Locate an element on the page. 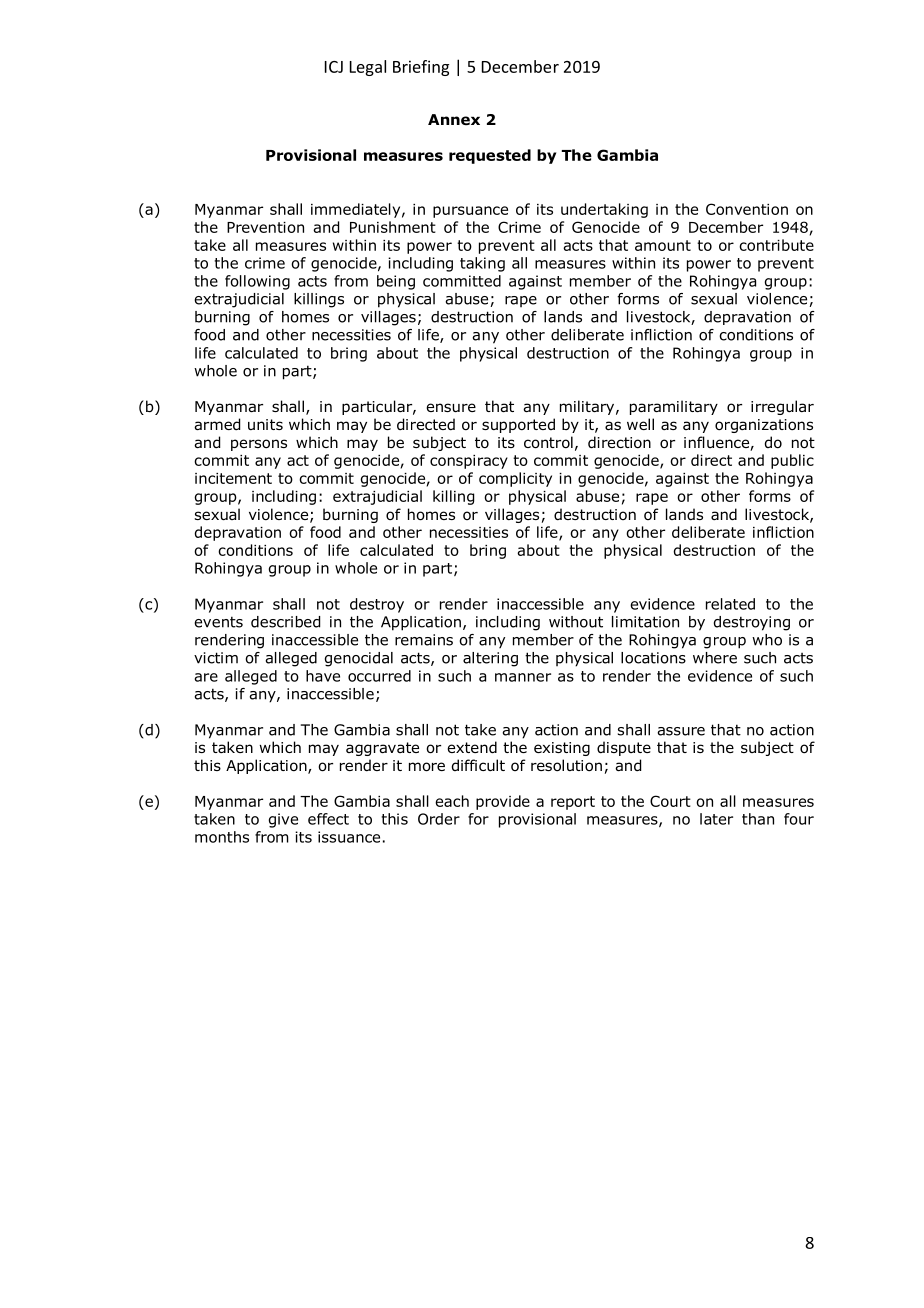 The height and width of the page is (1308, 924). conspiracy is located at coordinates (469, 462).
